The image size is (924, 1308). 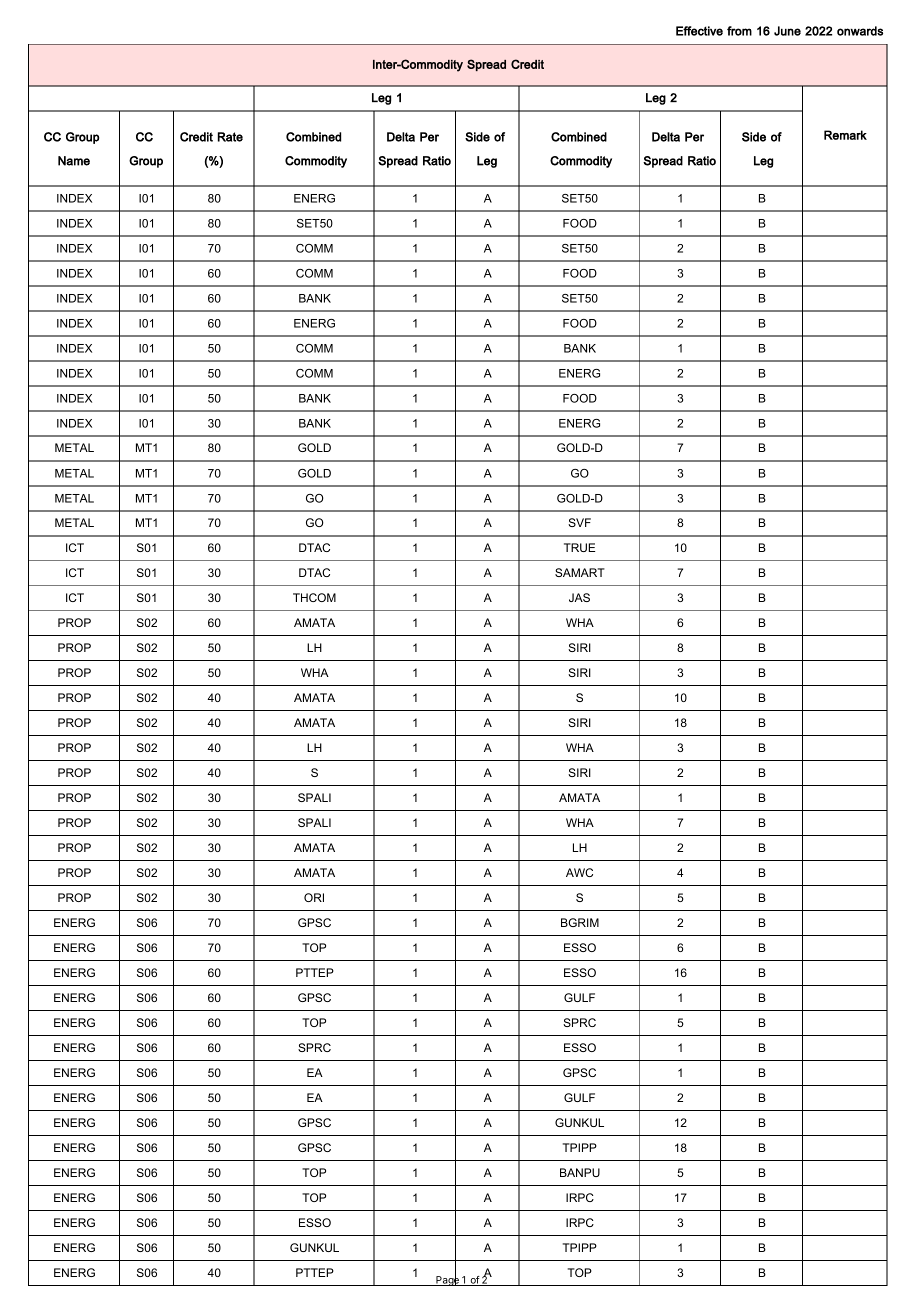 I want to click on JAS, so click(x=579, y=597).
